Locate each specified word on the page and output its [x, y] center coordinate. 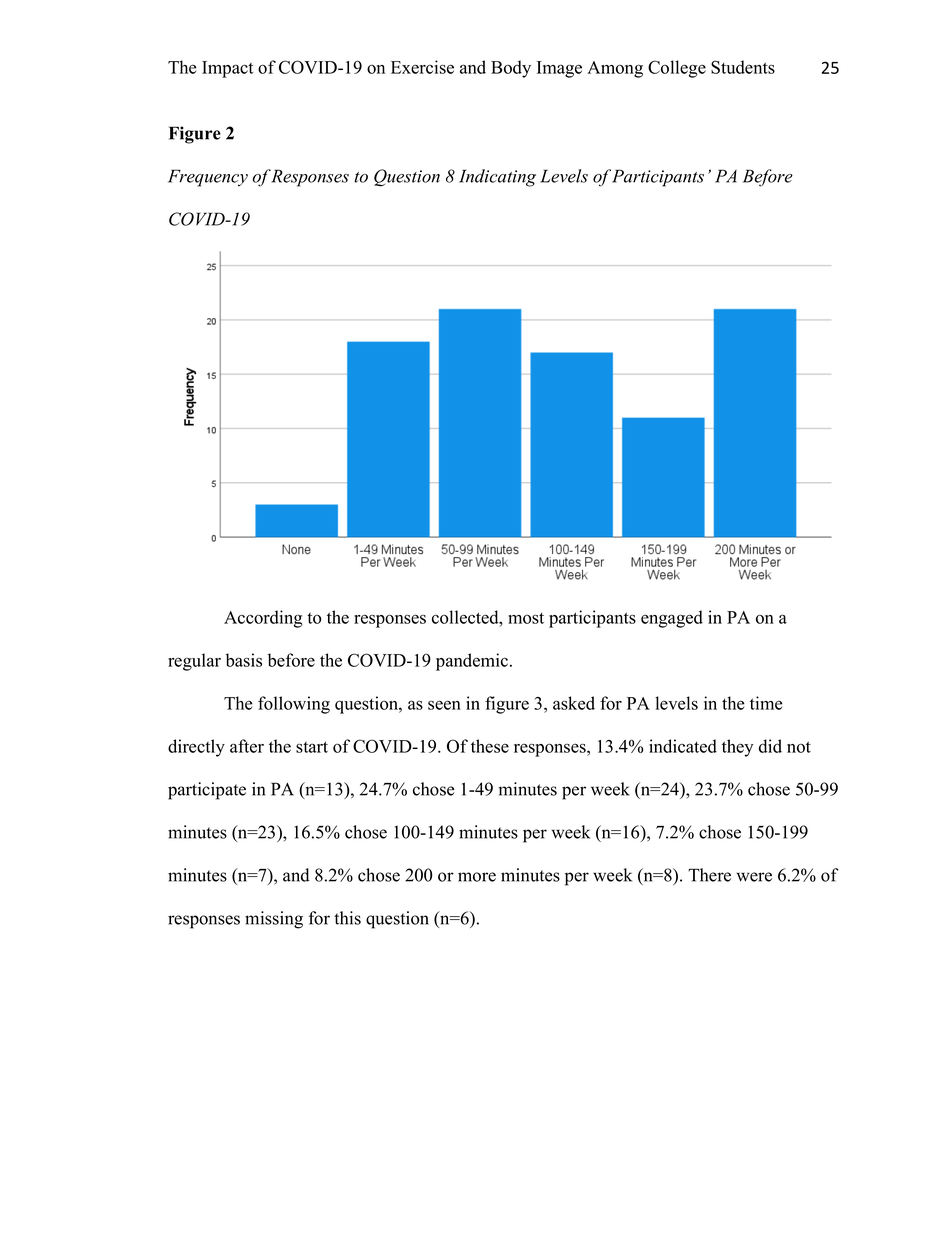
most [526, 618]
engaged [672, 619]
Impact [228, 69]
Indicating [497, 178]
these [490, 746]
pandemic [472, 662]
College [677, 69]
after [247, 746]
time [766, 703]
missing [274, 920]
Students [743, 67]
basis [244, 660]
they [737, 748]
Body [511, 69]
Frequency [208, 178]
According [263, 619]
